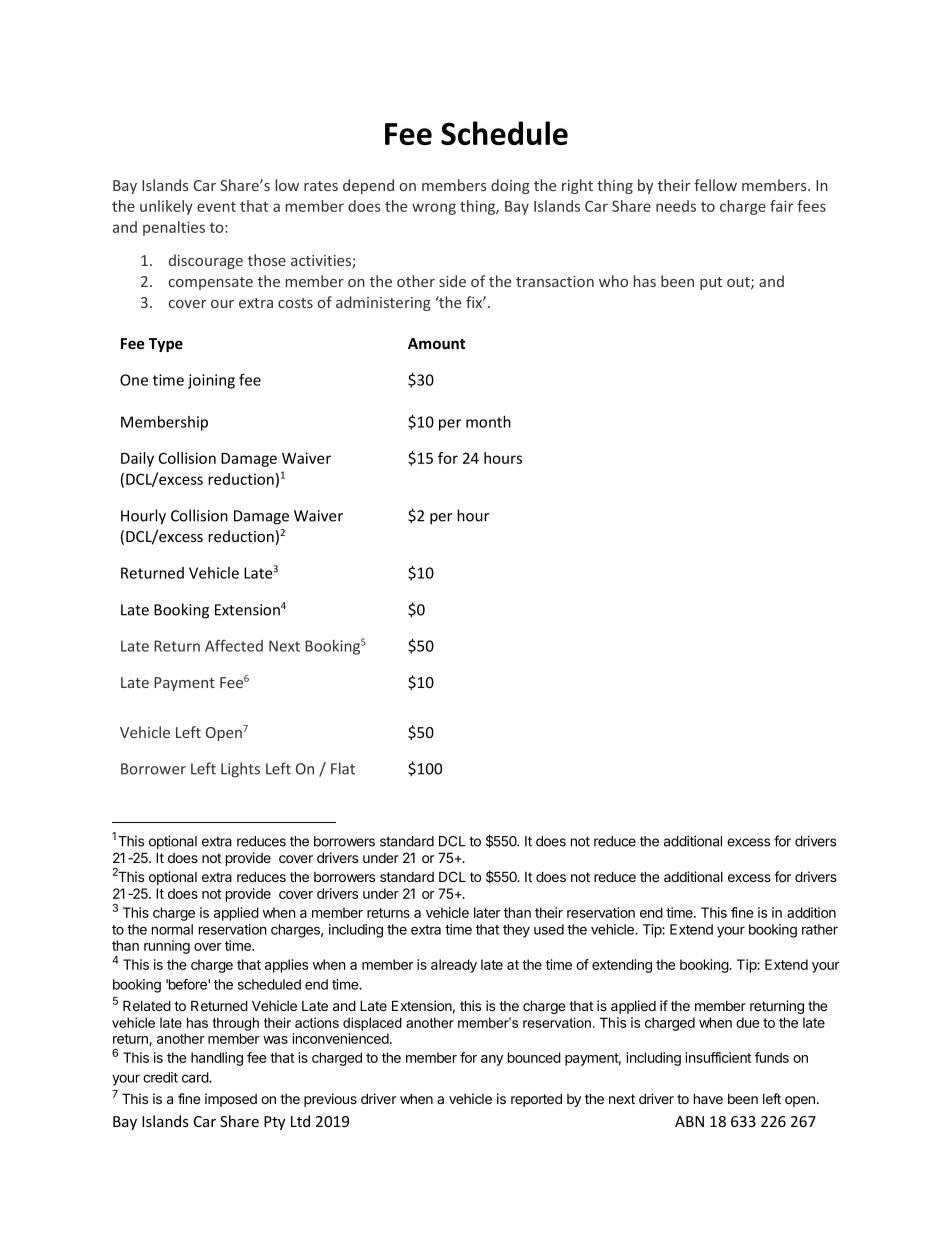  What do you see at coordinates (216, 207) in the screenshot?
I see `event` at bounding box center [216, 207].
